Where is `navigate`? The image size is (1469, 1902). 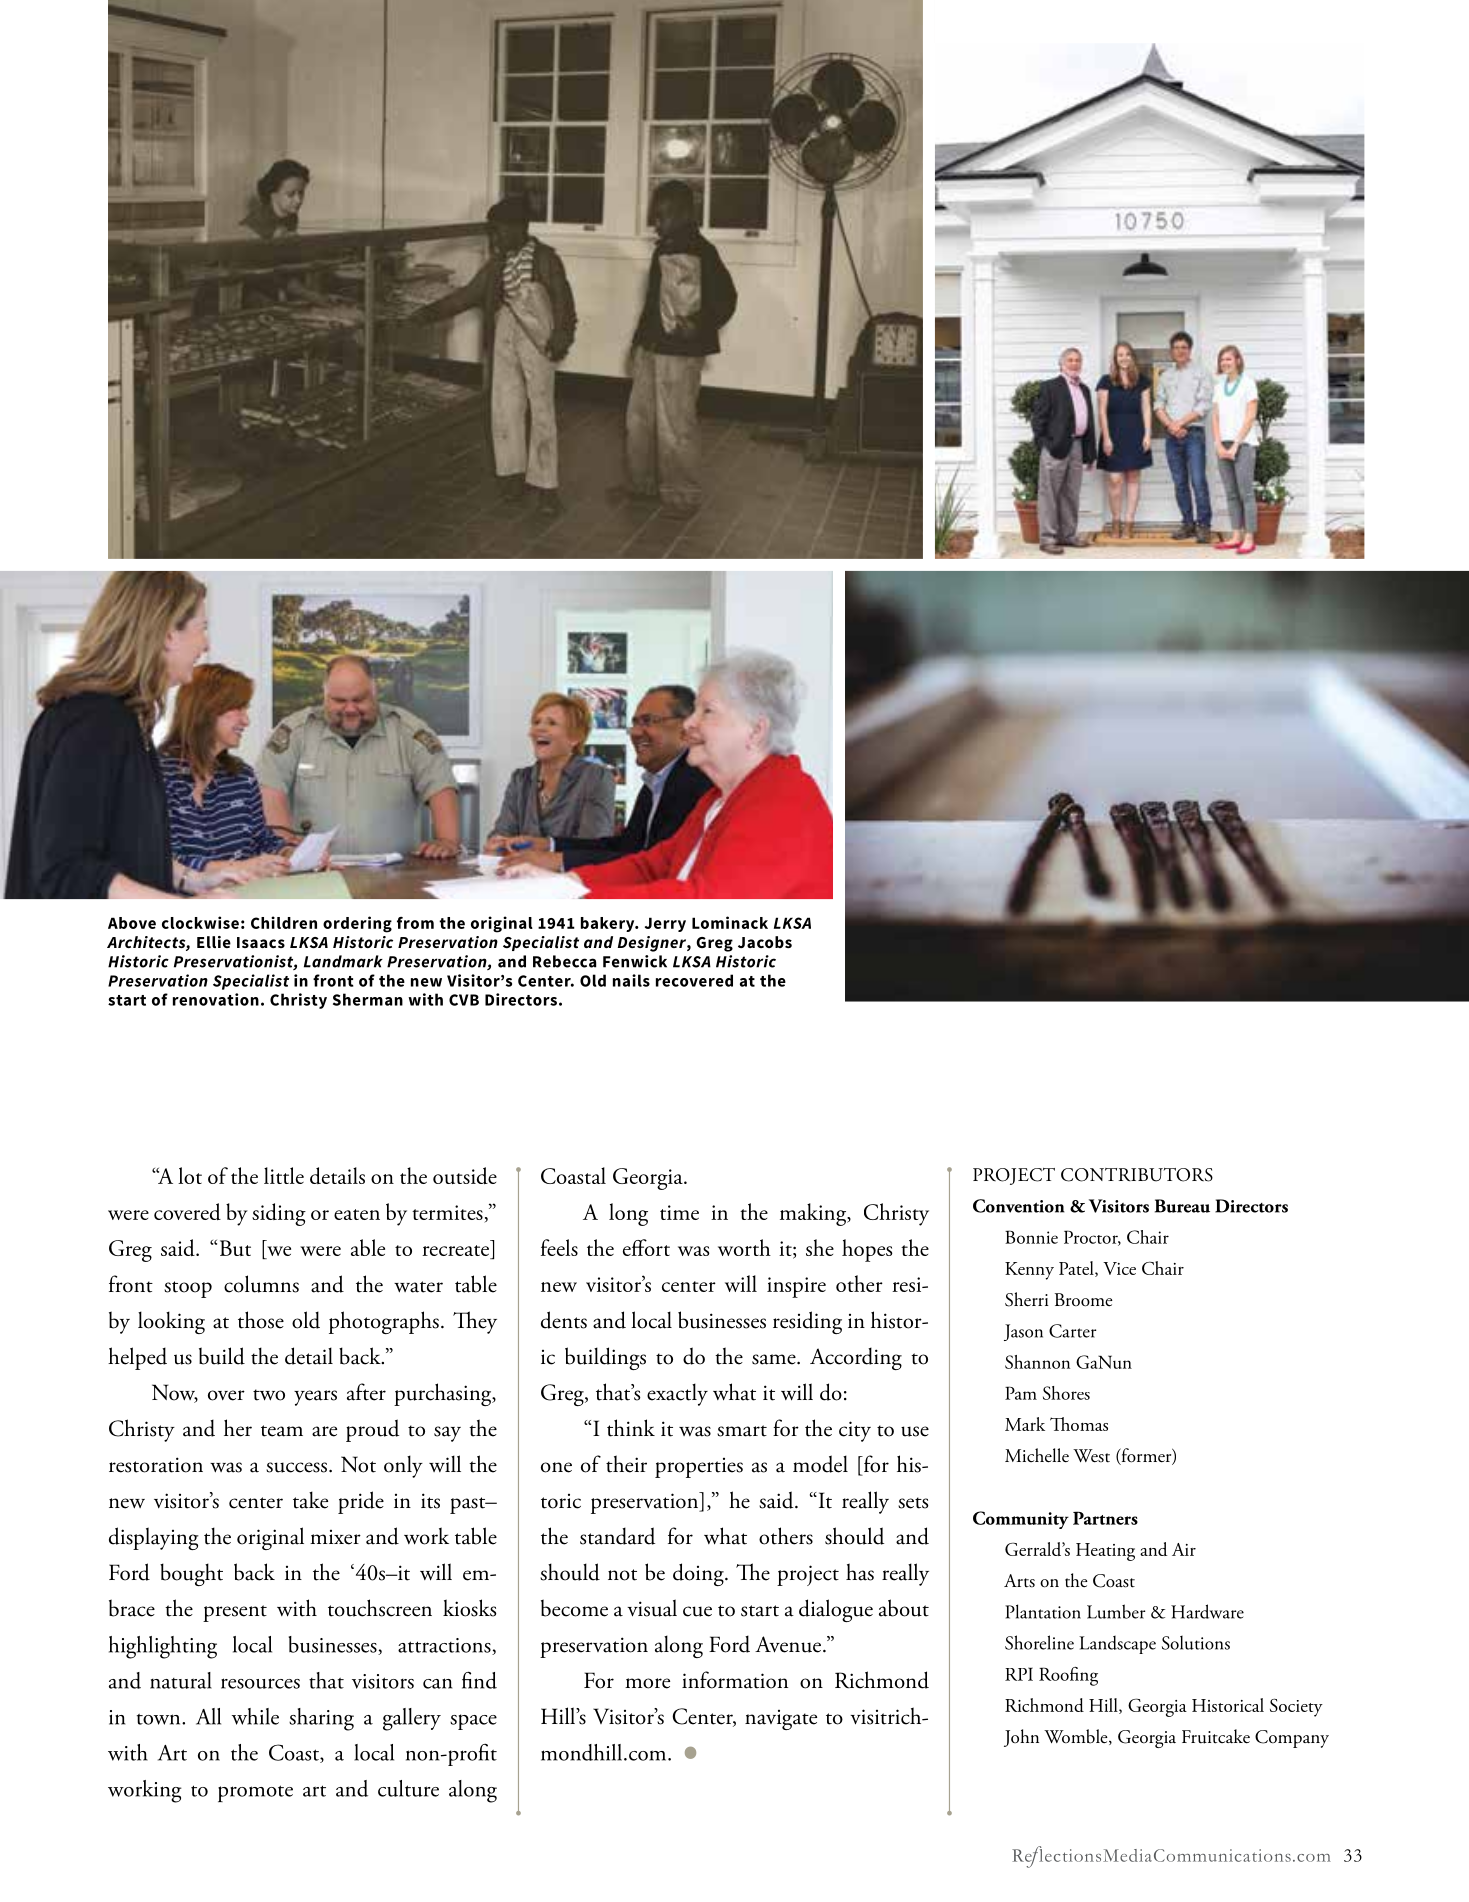 navigate is located at coordinates (781, 1720).
